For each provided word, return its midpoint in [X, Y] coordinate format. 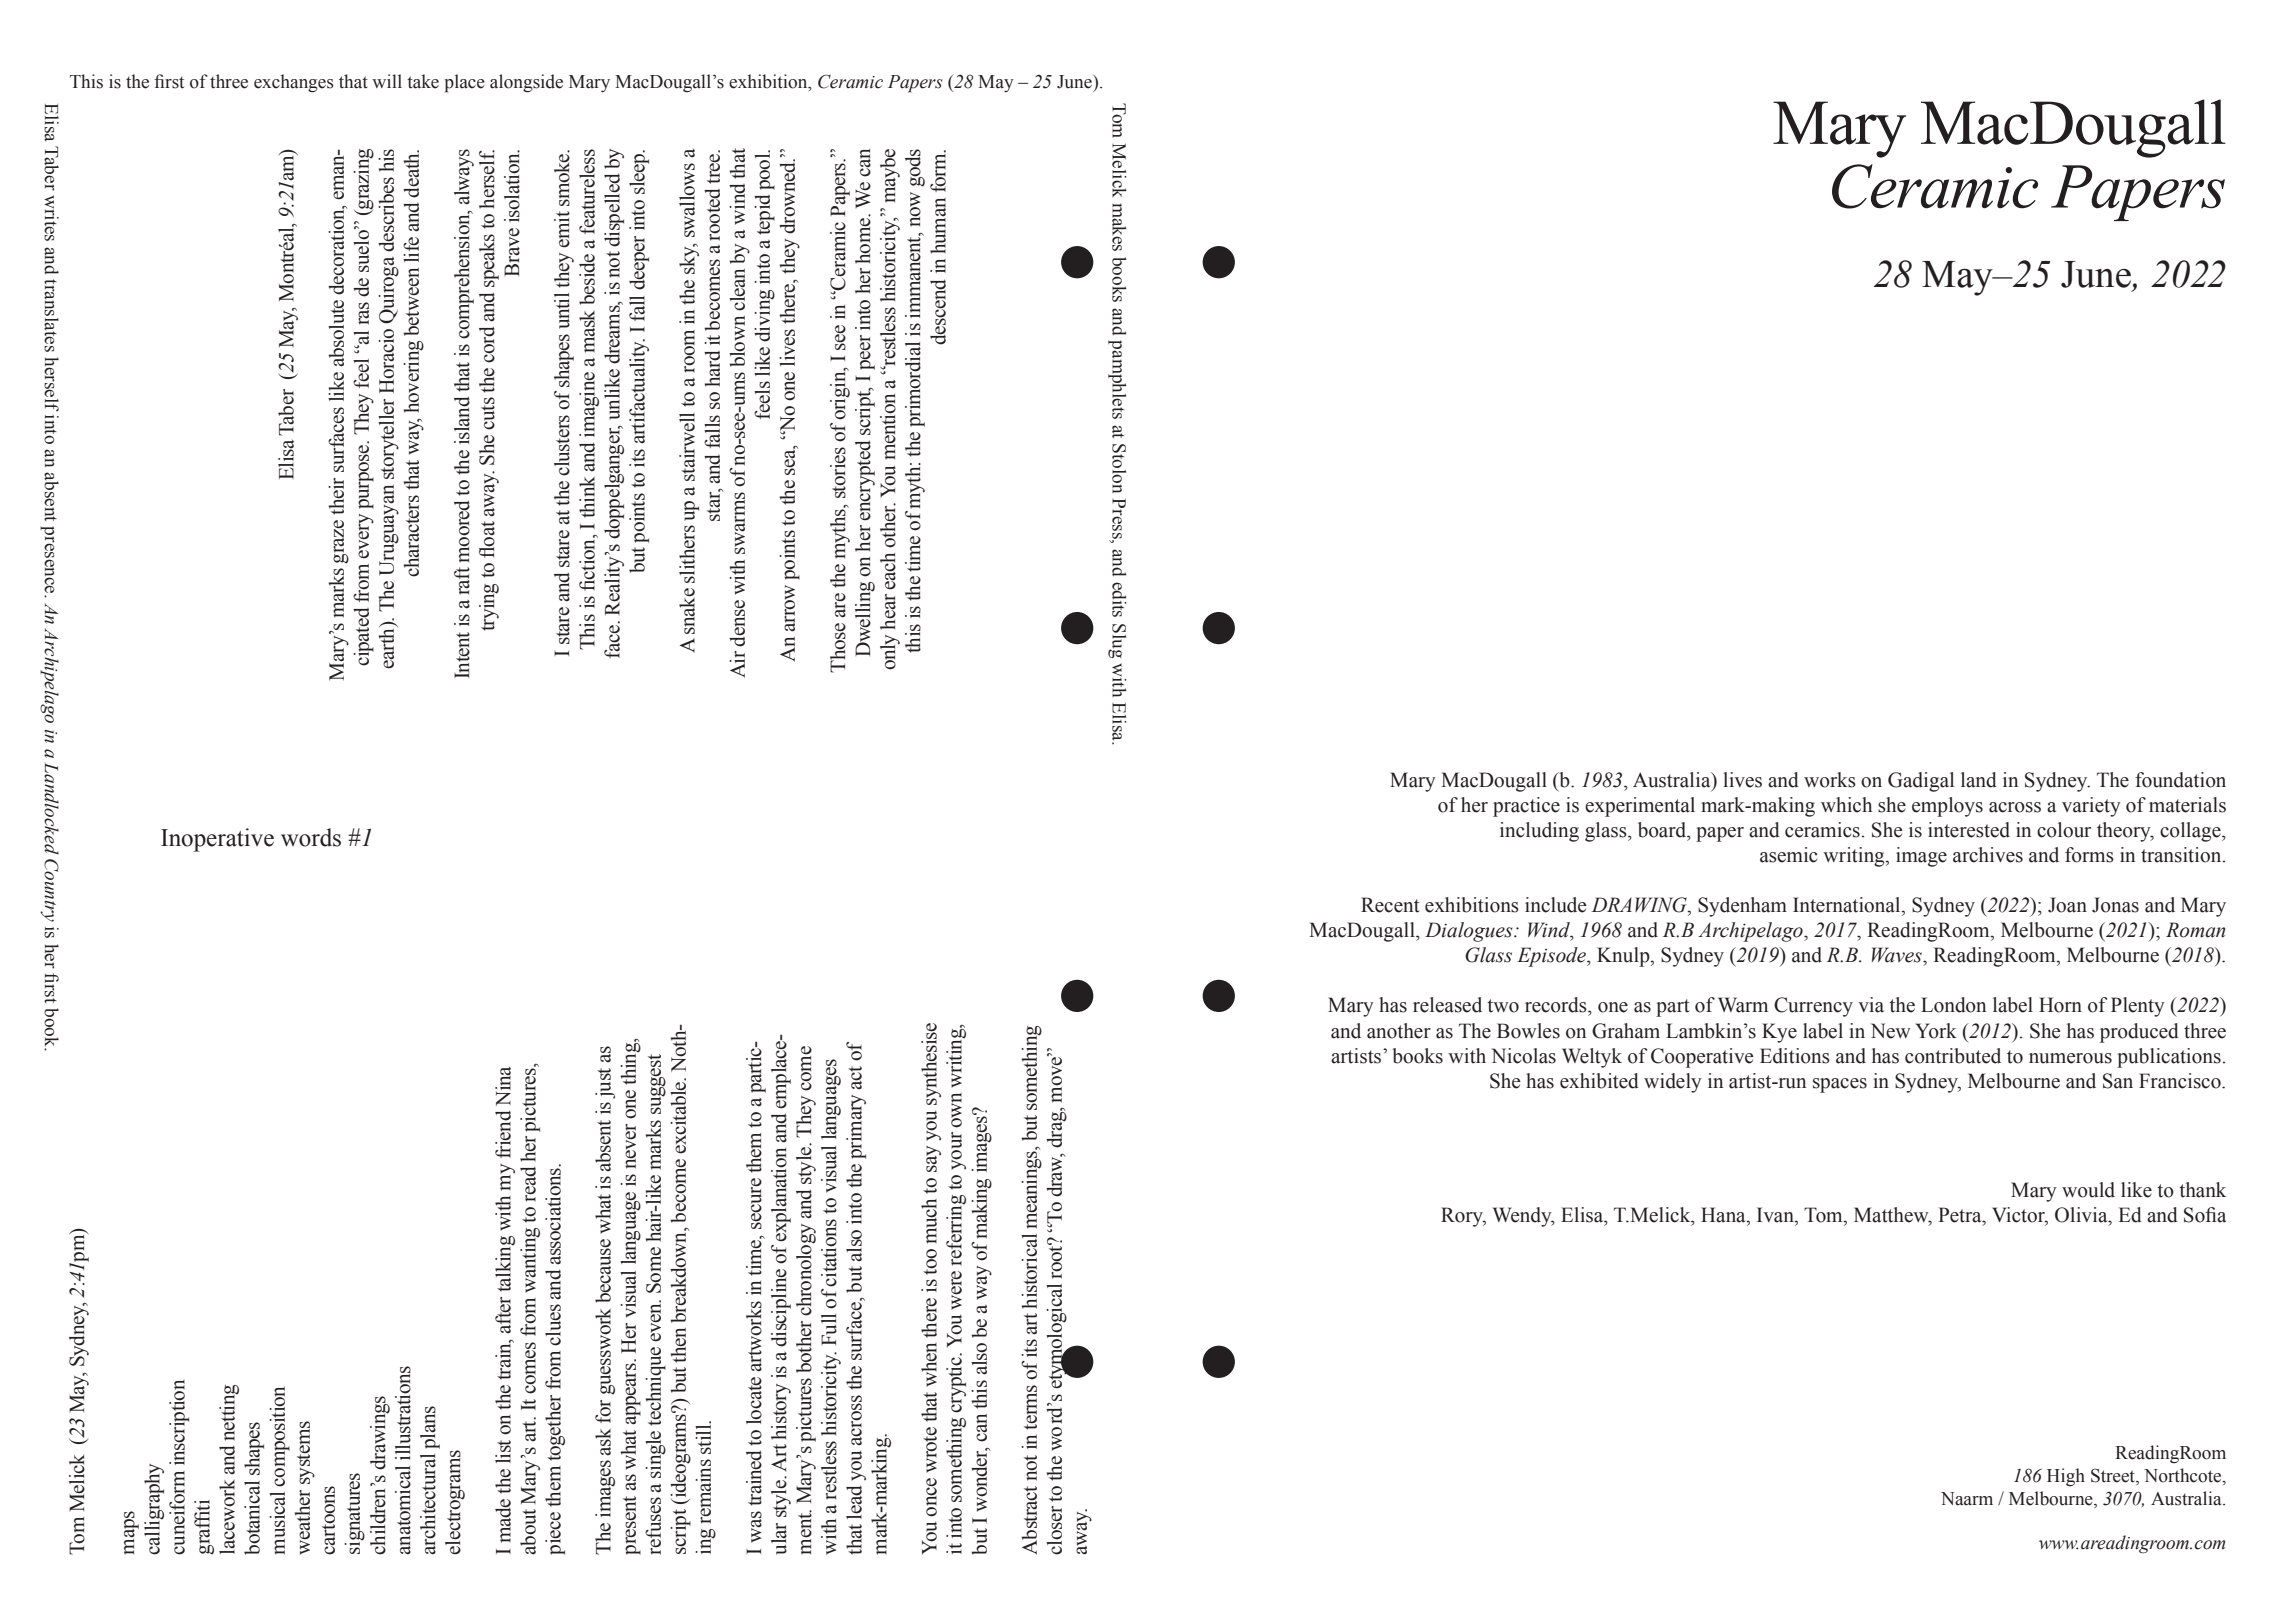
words [311, 837]
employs [1947, 807]
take [423, 81]
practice [1526, 807]
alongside [526, 83]
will [387, 81]
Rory [1463, 1217]
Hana [1724, 1215]
